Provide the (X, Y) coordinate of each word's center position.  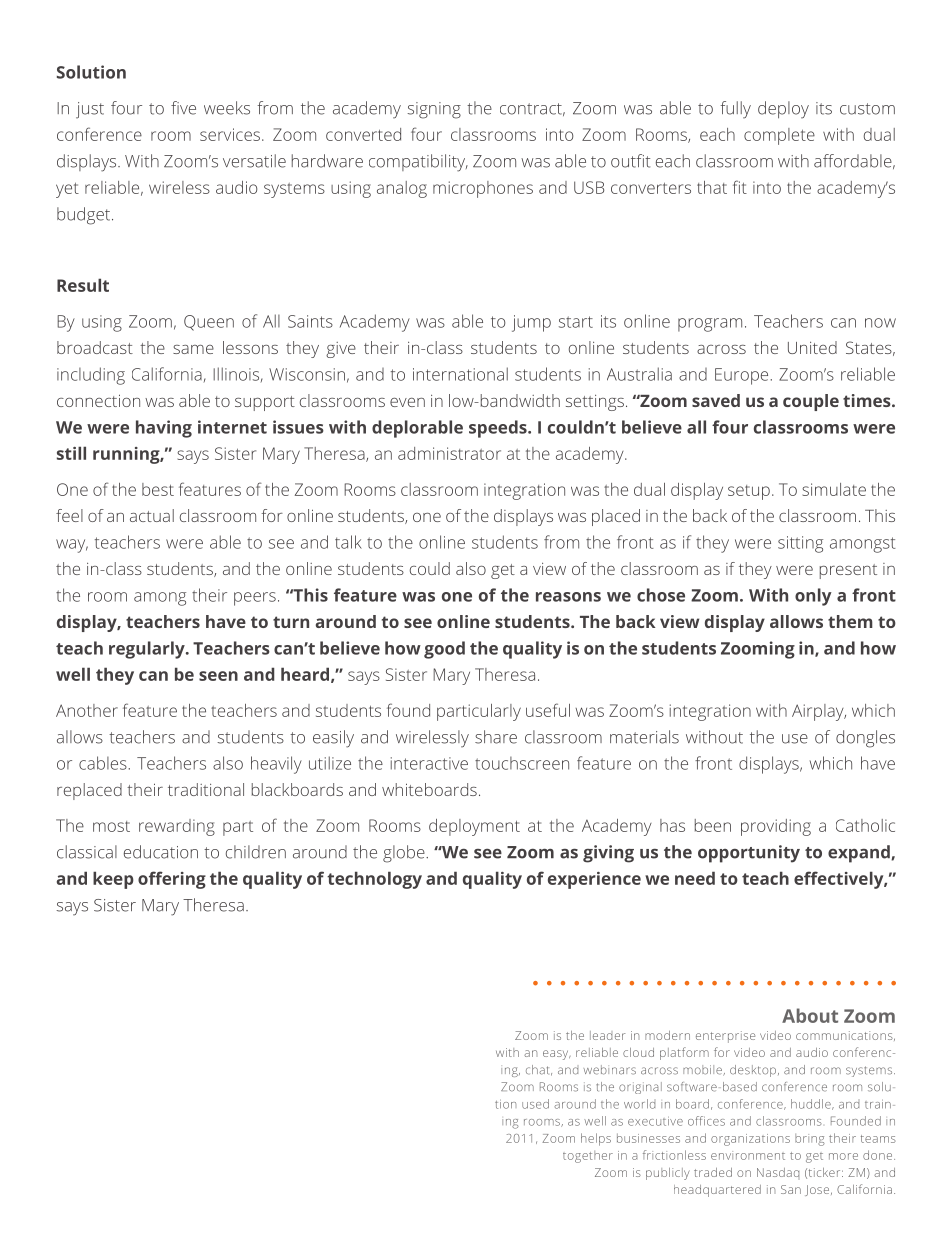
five (183, 108)
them (850, 621)
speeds (499, 429)
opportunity (749, 854)
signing (434, 110)
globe (405, 854)
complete (779, 136)
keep (113, 880)
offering (172, 880)
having (164, 429)
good (444, 650)
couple (811, 402)
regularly (148, 650)
